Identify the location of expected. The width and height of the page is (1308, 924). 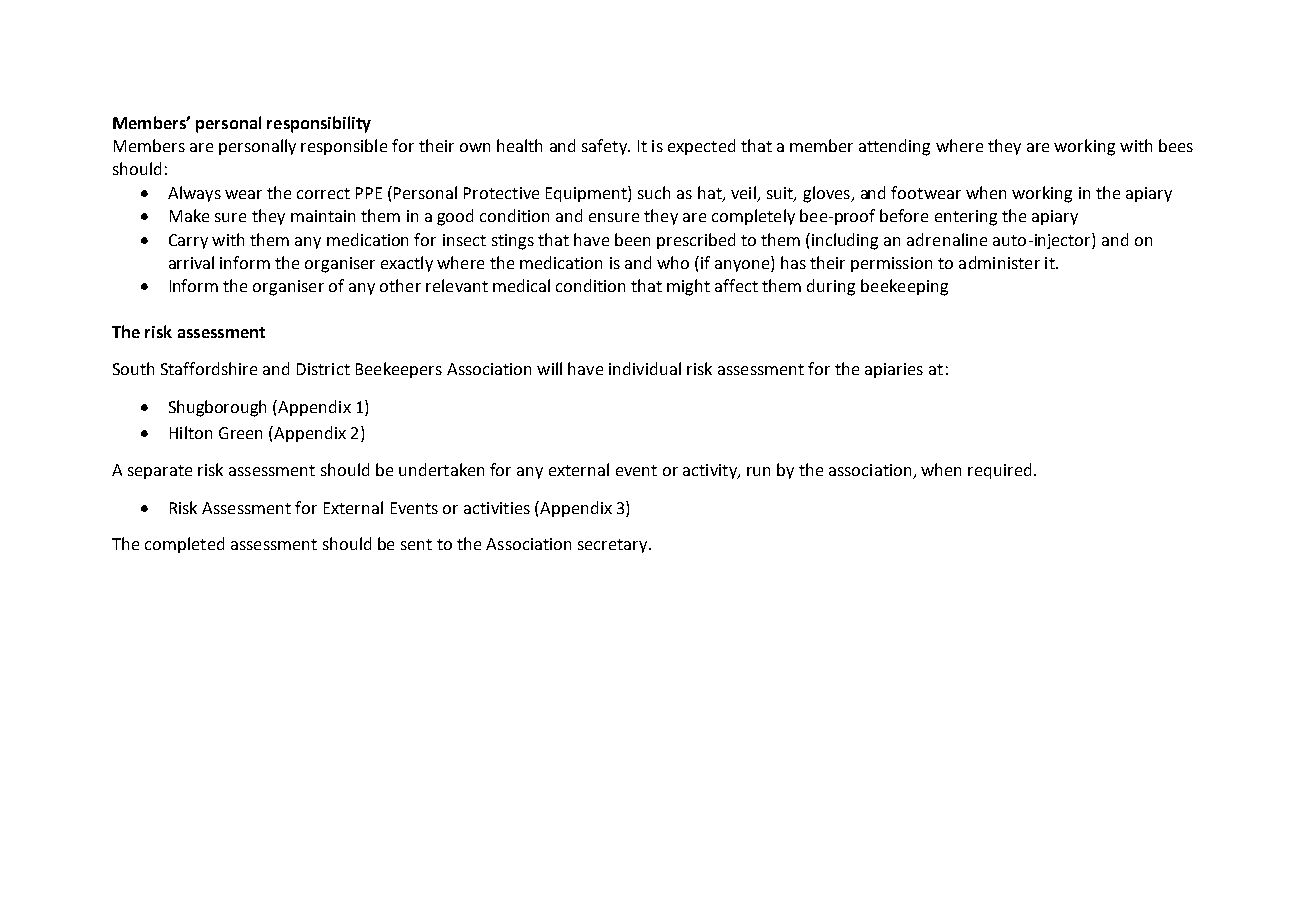
(701, 147).
